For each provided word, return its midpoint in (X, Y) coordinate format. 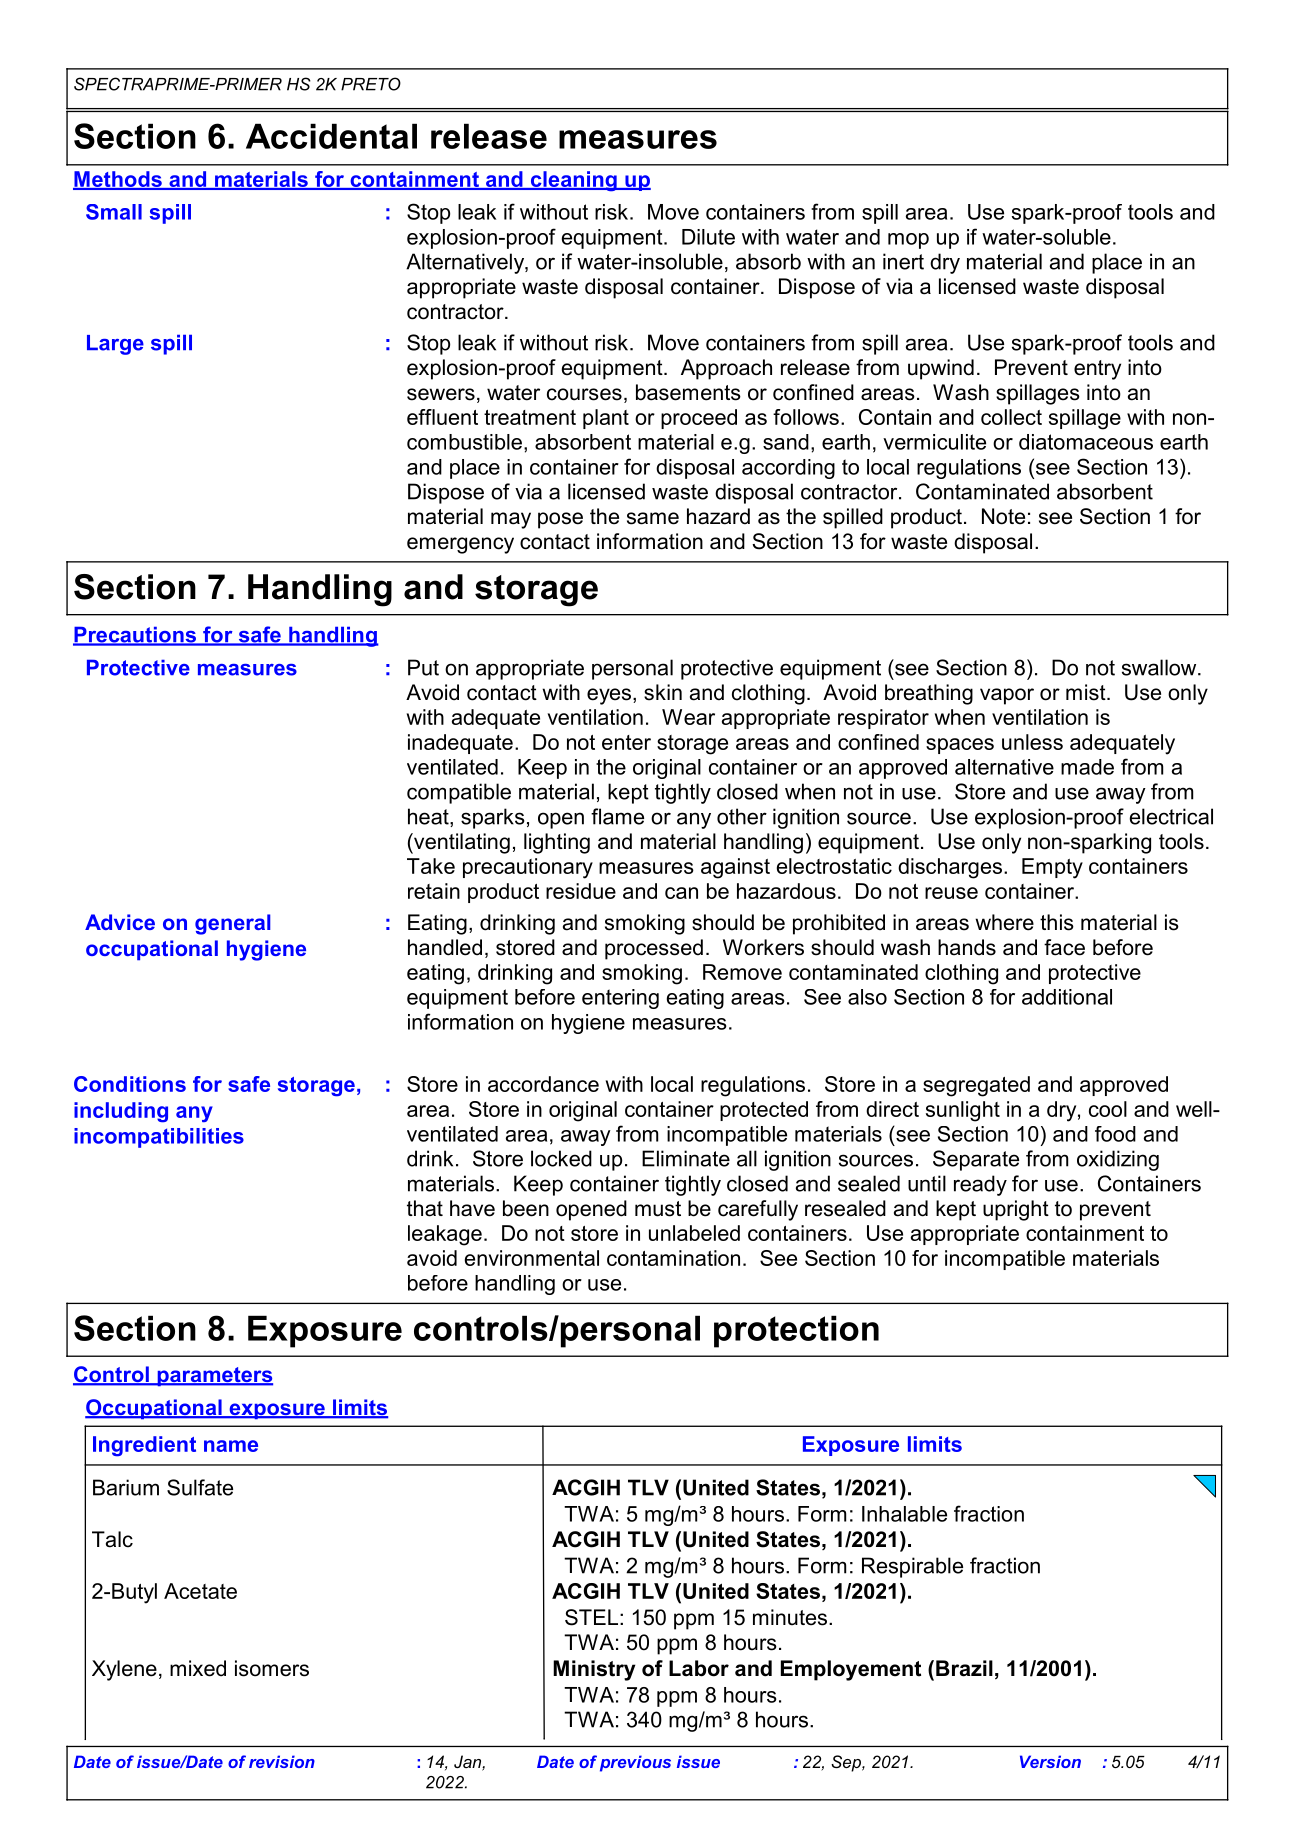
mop (908, 241)
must (658, 1209)
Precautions (135, 636)
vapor (1007, 696)
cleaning (573, 181)
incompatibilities (159, 1138)
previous (635, 1763)
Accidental (331, 136)
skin (663, 692)
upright (1016, 1210)
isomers (272, 1668)
